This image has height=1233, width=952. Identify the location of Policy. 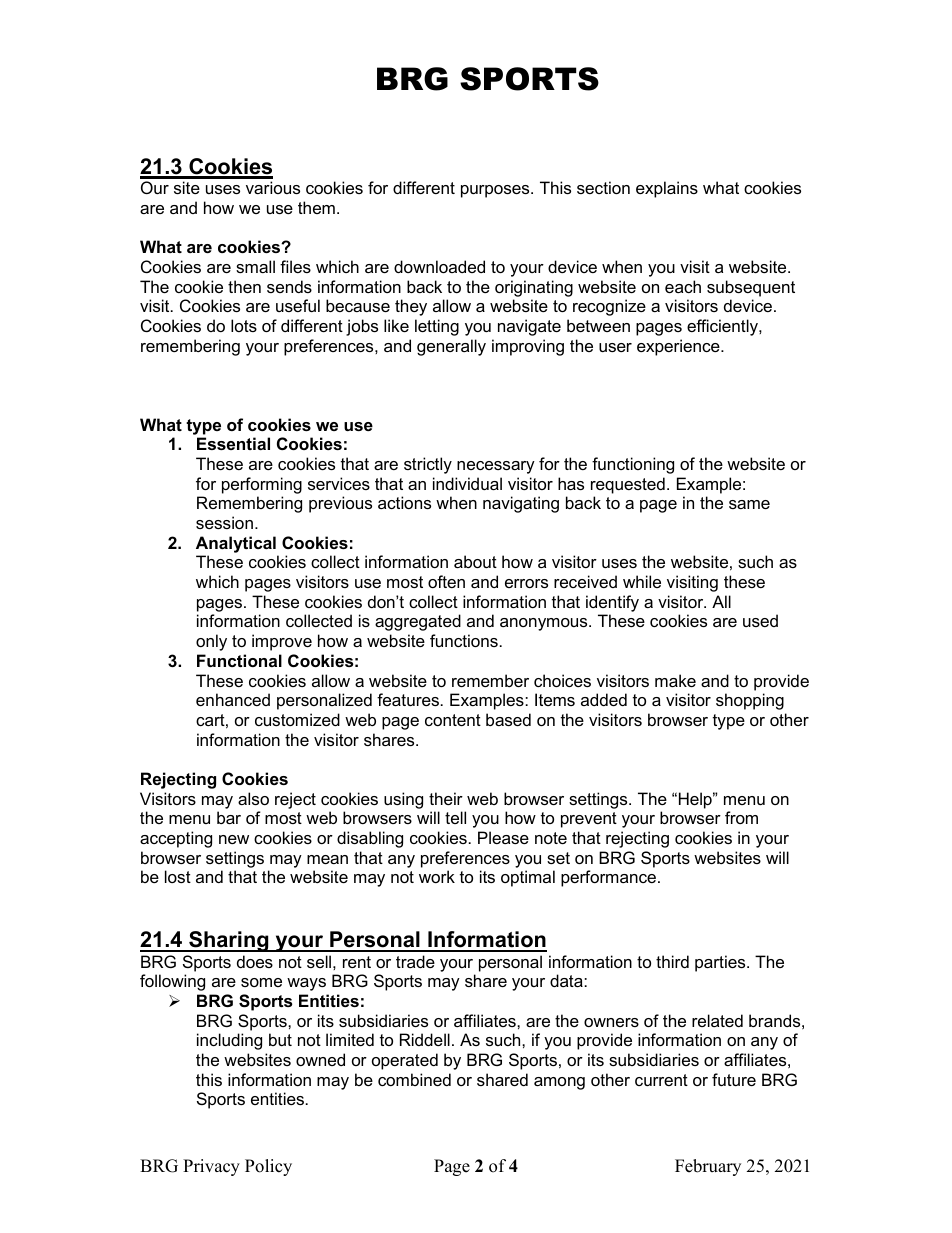
(268, 1167).
